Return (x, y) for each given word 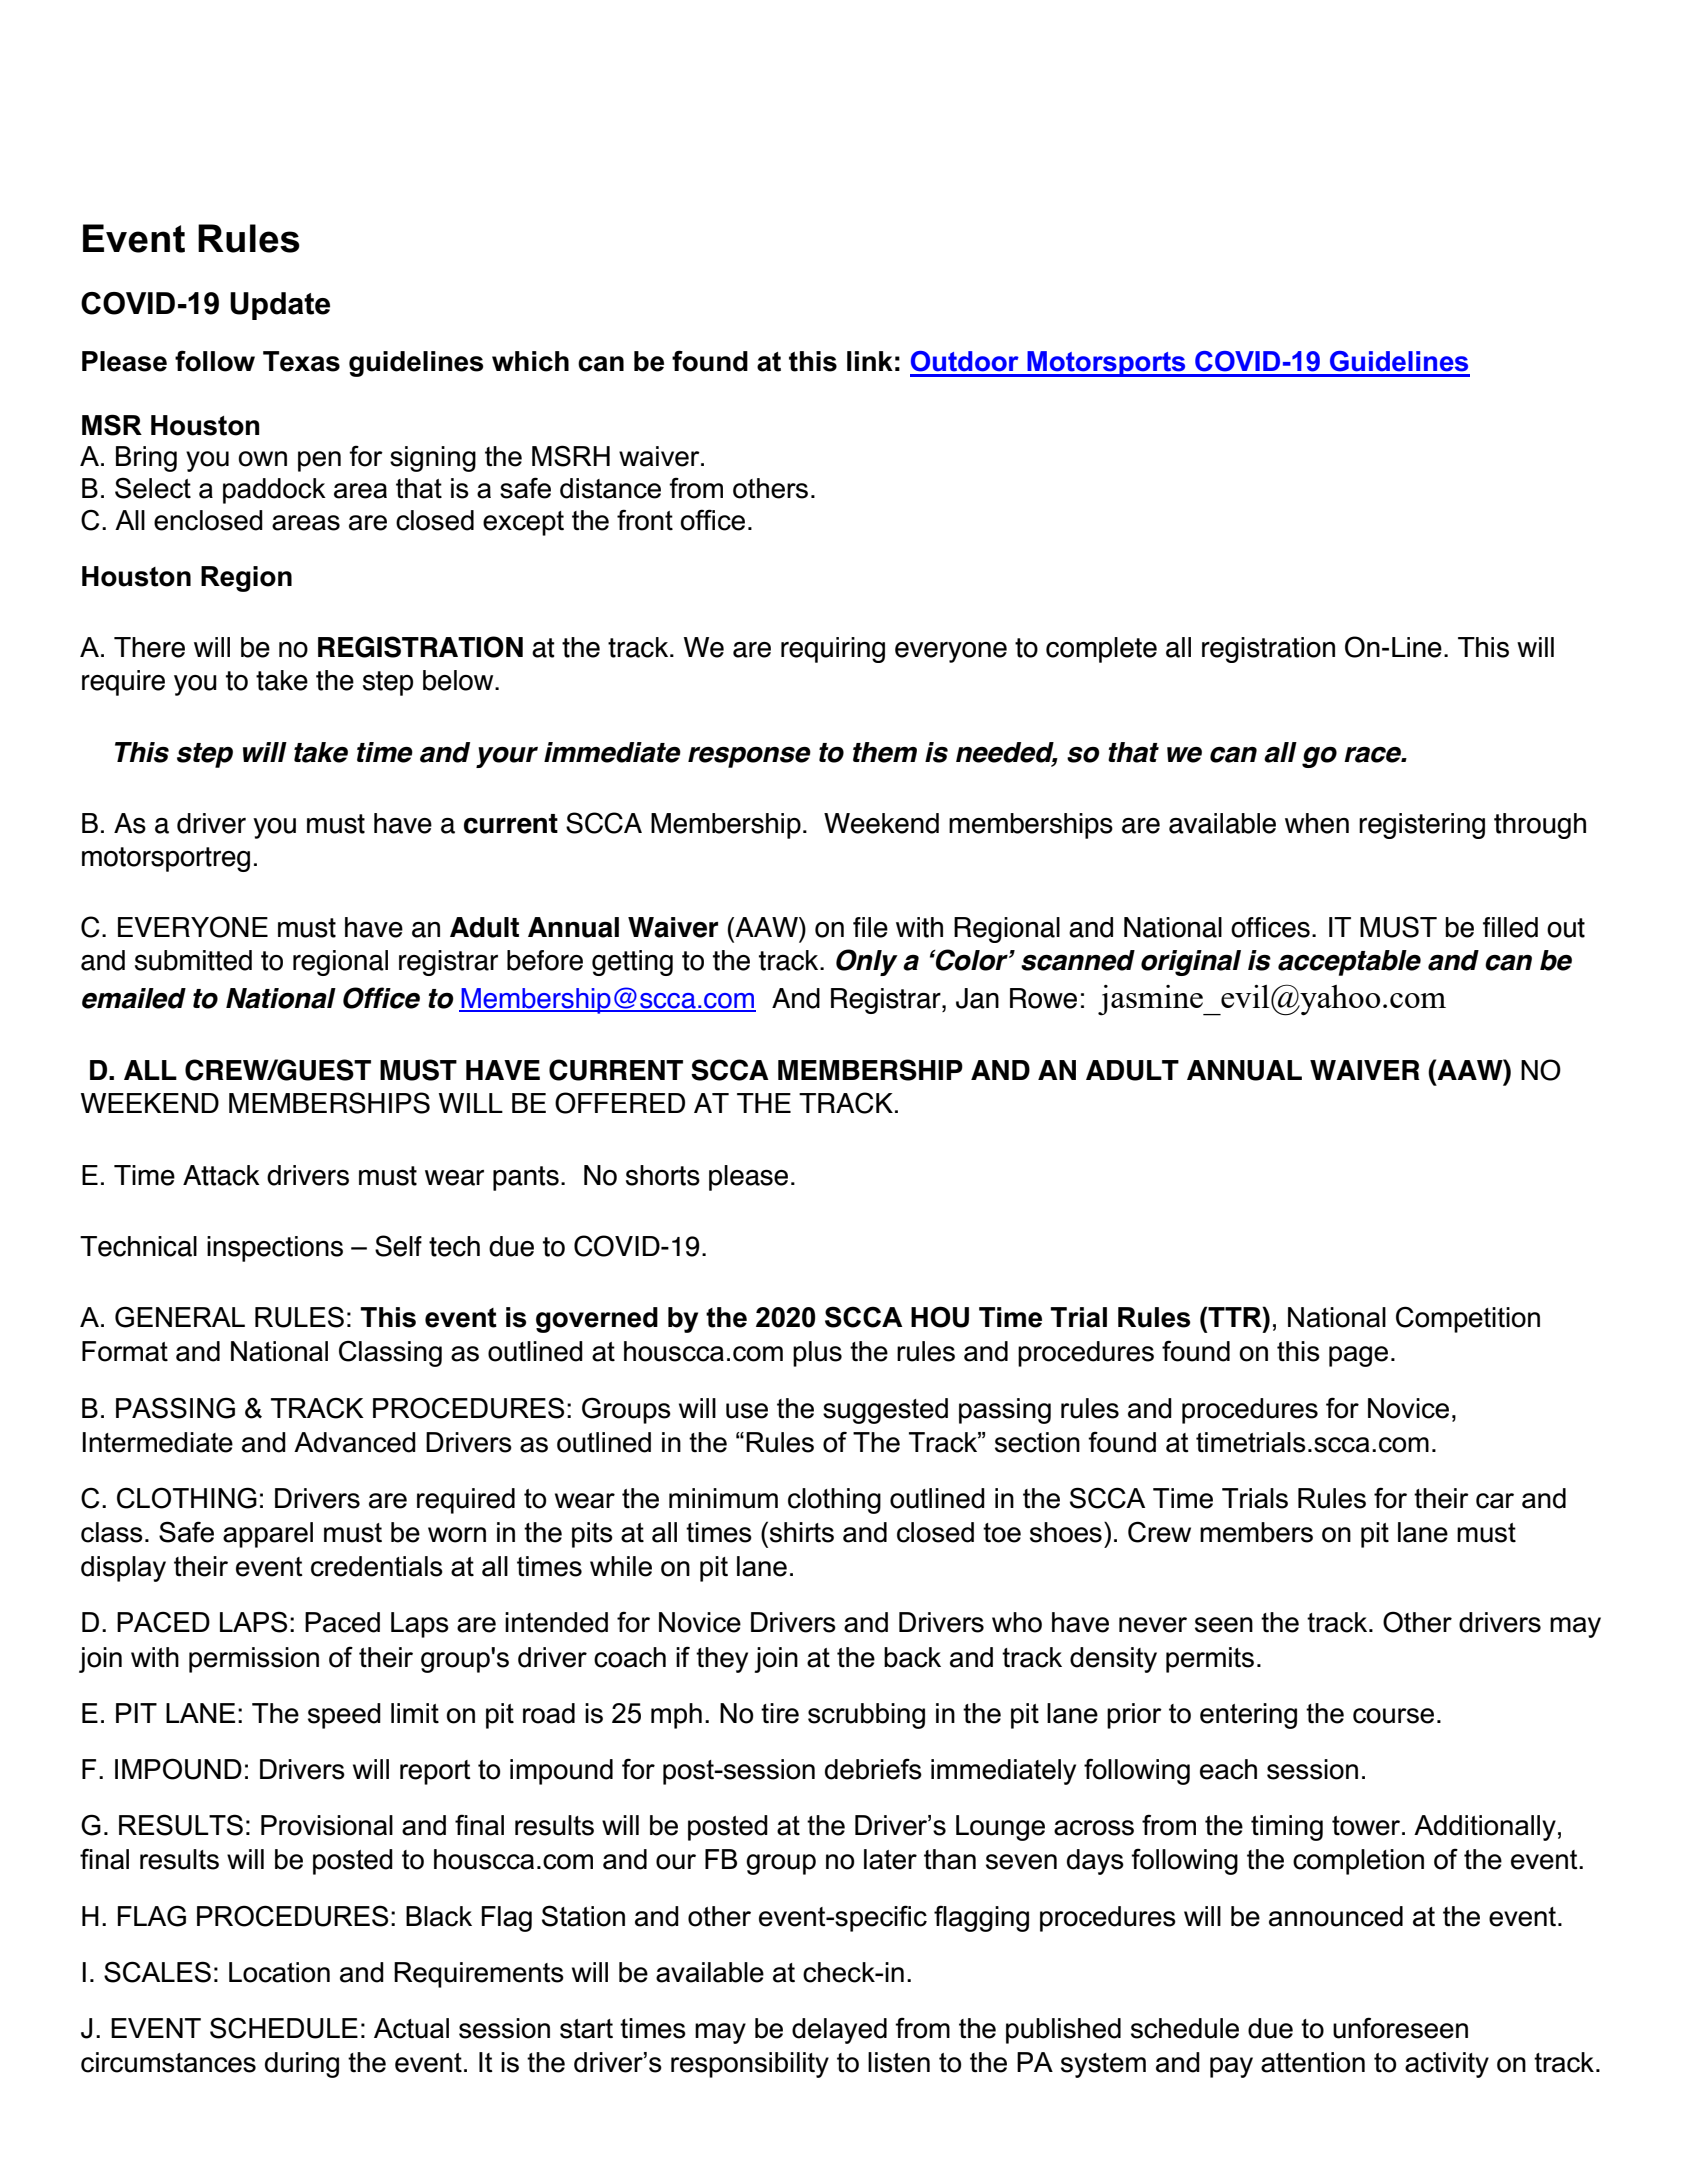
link (870, 361)
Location (279, 1972)
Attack (221, 1175)
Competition (1468, 1319)
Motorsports (1106, 364)
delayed (839, 2031)
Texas (301, 361)
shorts (663, 1175)
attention (1313, 2062)
